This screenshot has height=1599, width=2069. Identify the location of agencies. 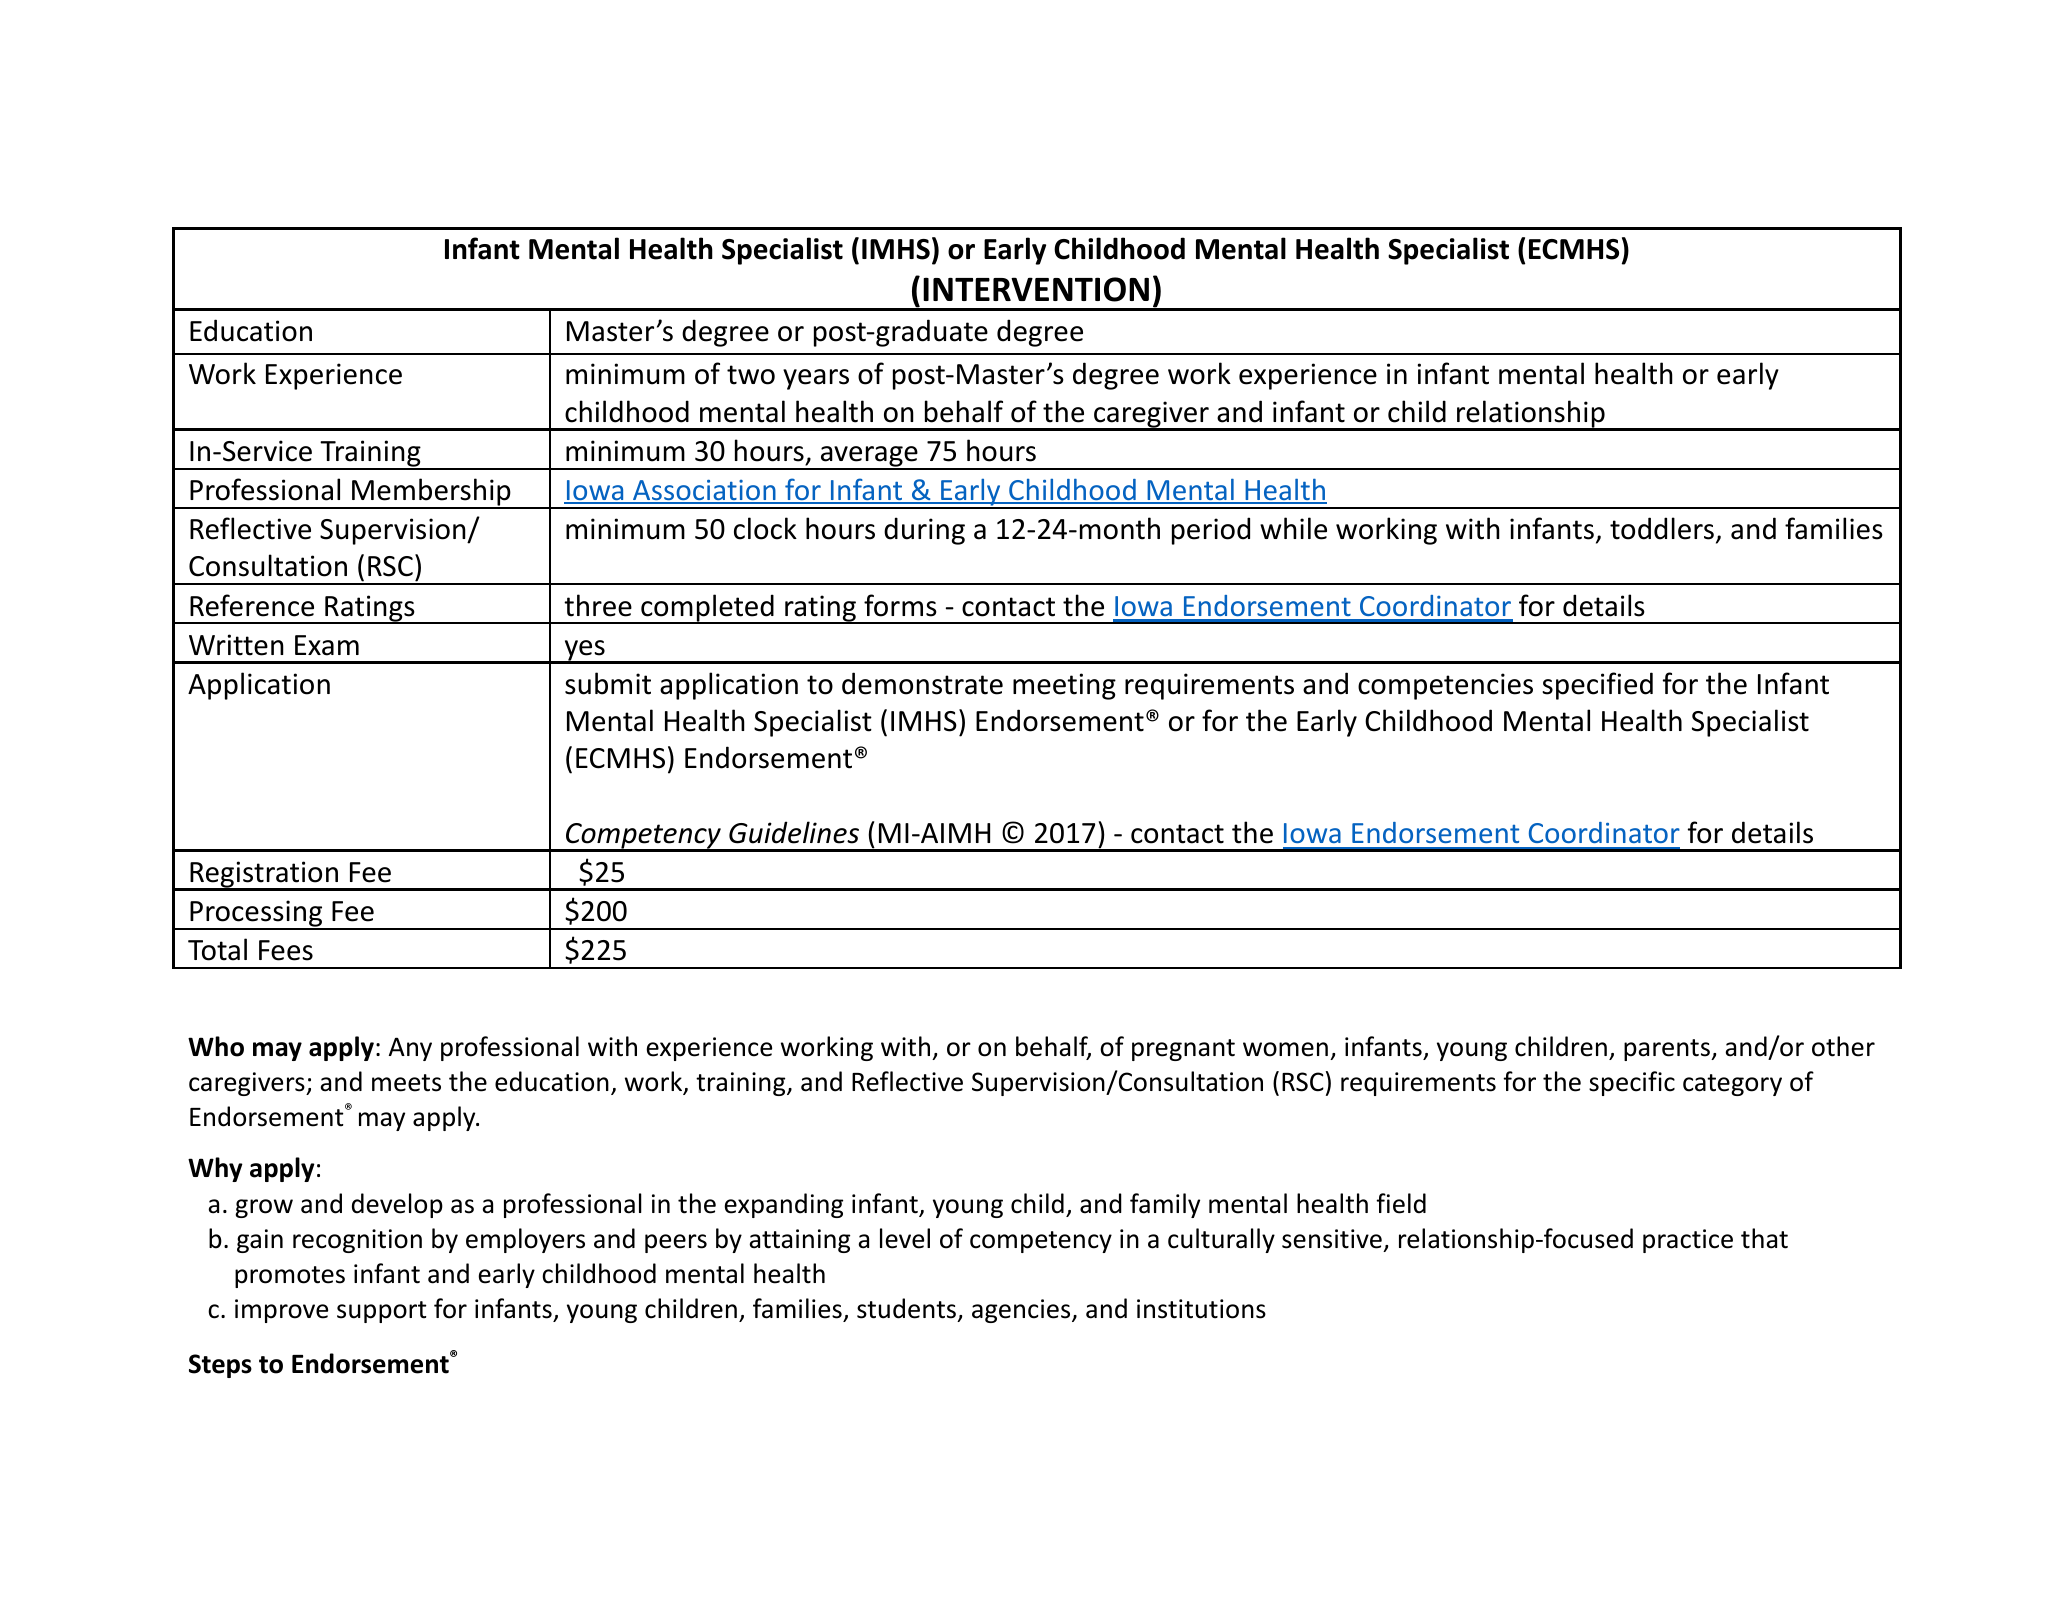
(1022, 1311).
